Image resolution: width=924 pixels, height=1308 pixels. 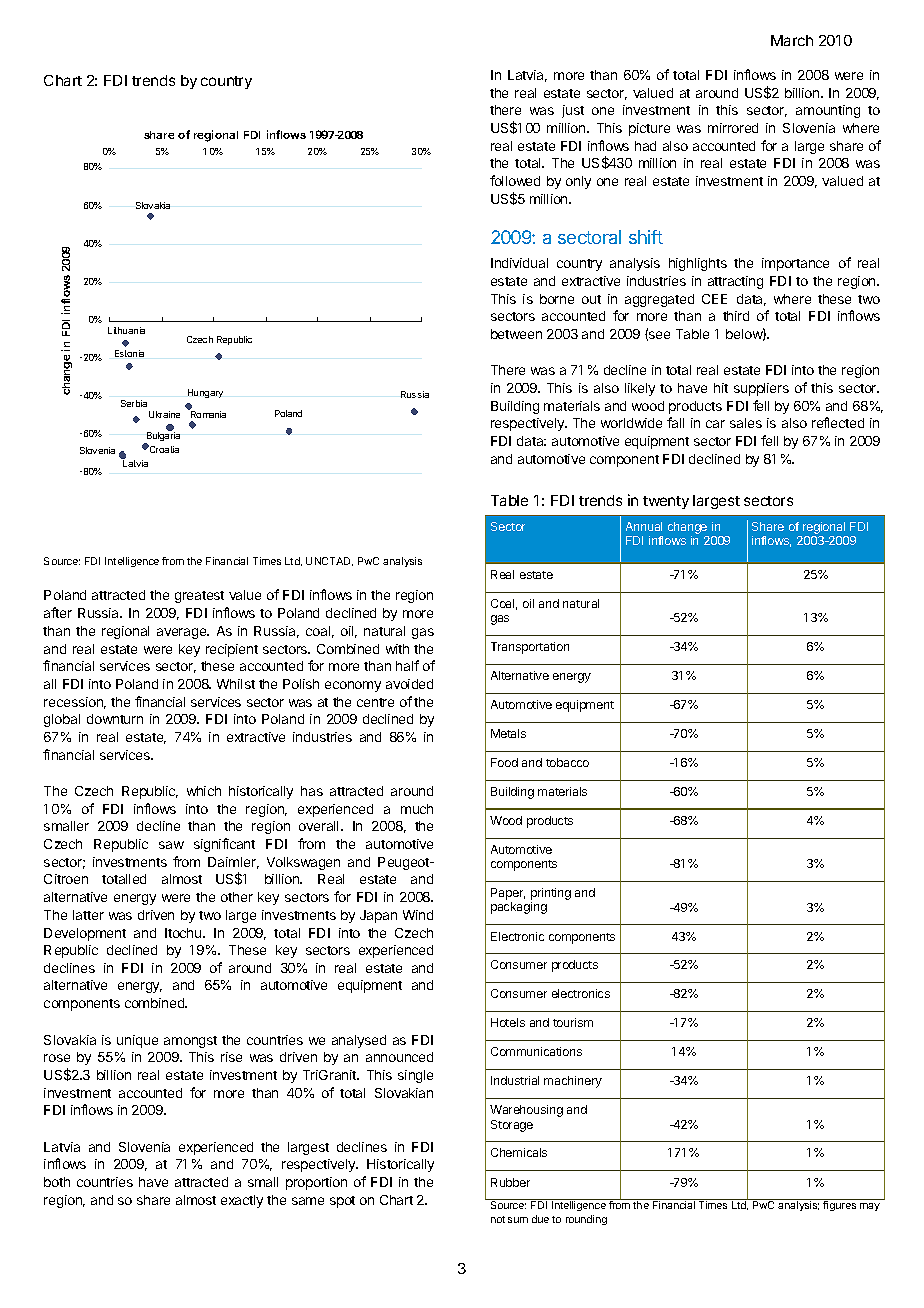 What do you see at coordinates (746, 423) in the screenshot?
I see `sales` at bounding box center [746, 423].
